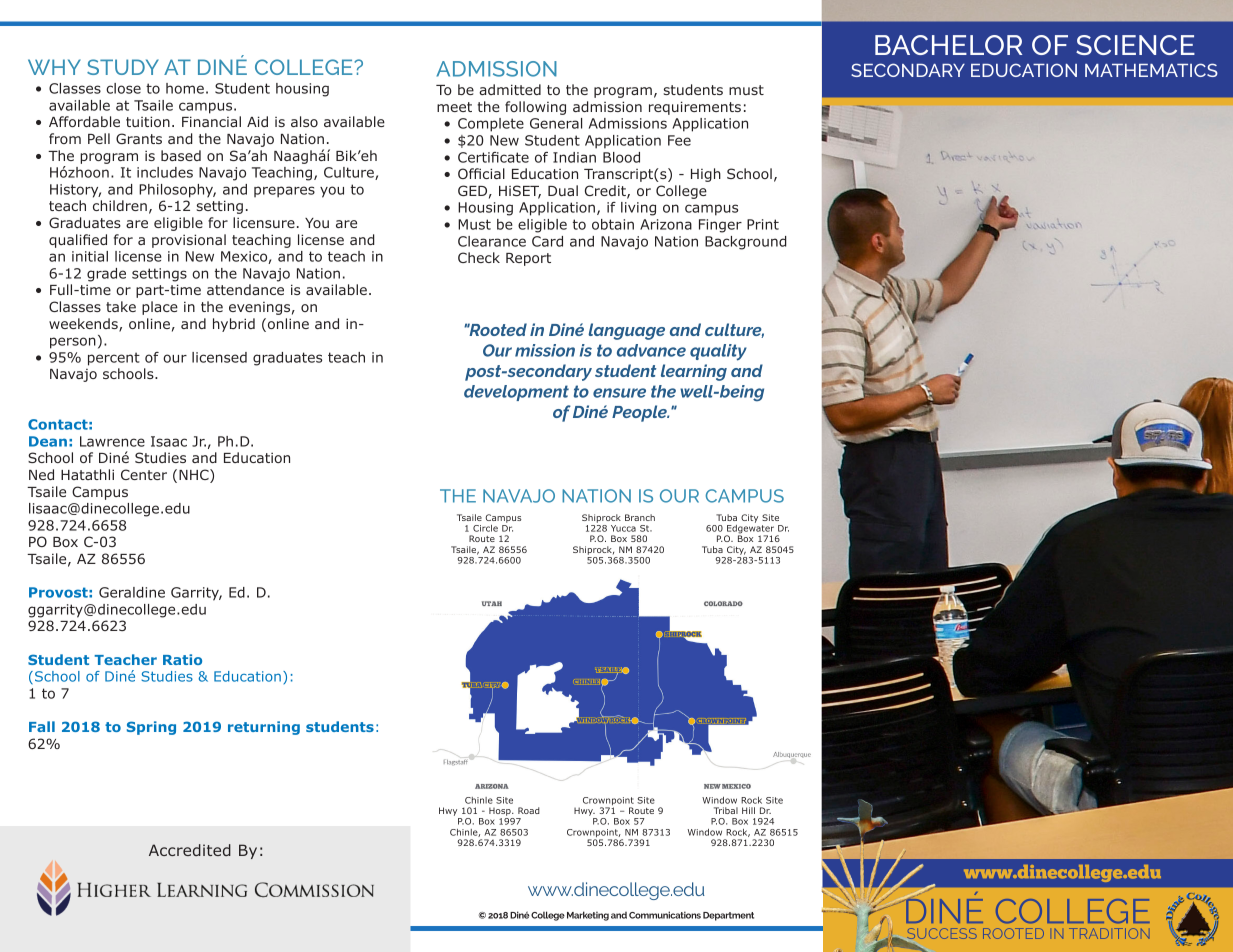  I want to click on home, so click(185, 88).
